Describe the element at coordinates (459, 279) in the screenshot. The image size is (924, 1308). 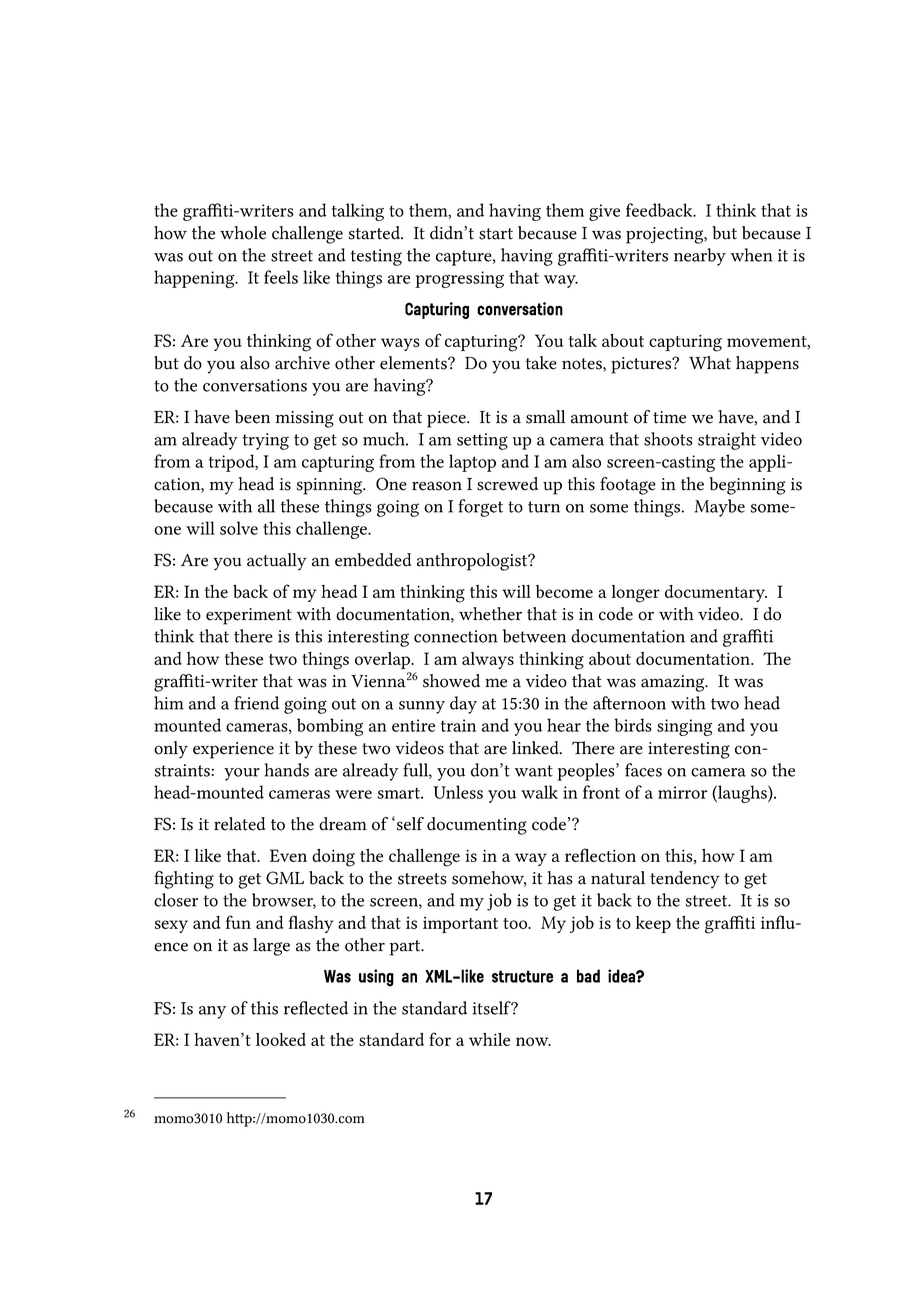
I see `progressing` at that location.
